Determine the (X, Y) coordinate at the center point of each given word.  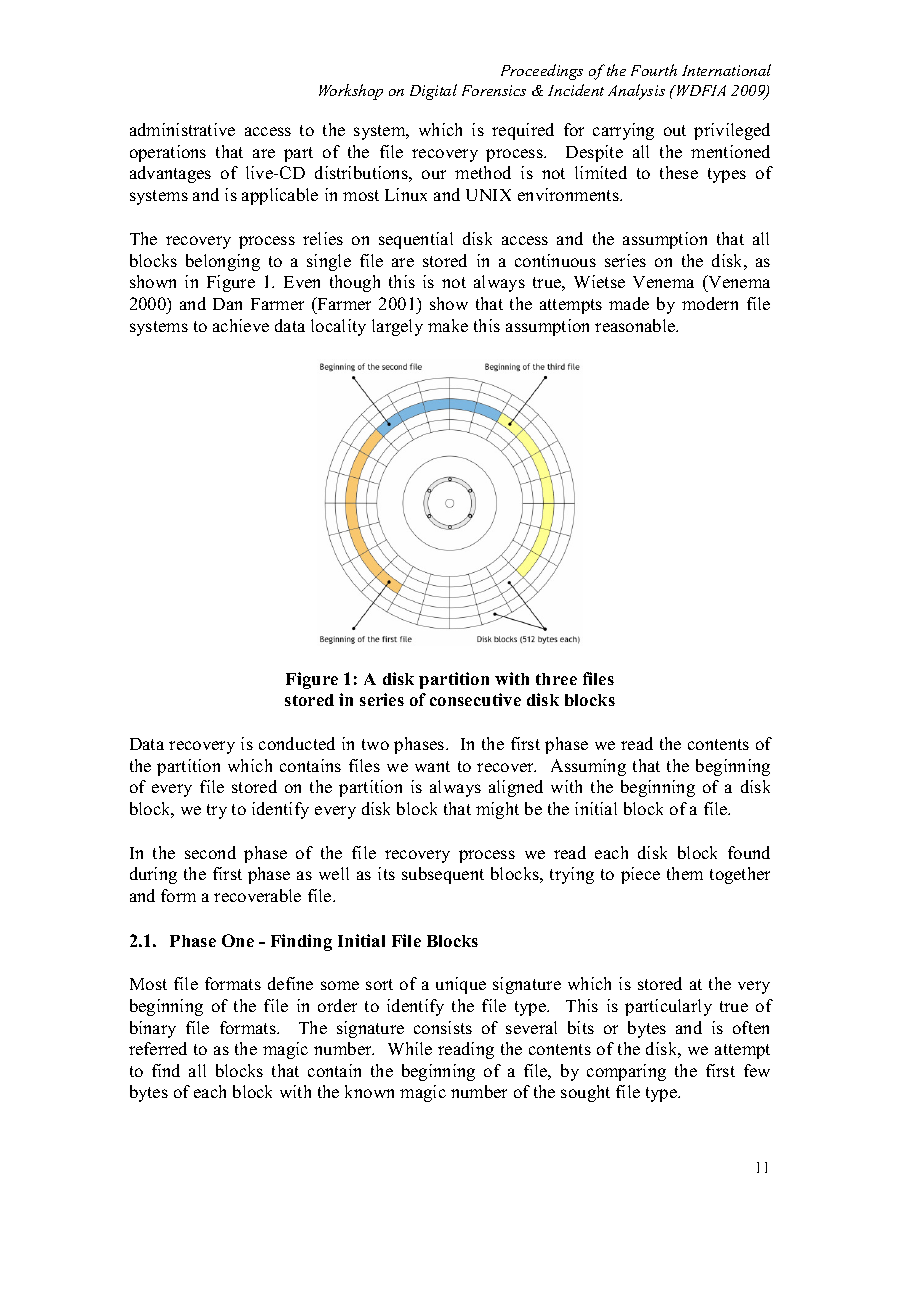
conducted (297, 743)
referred (158, 1048)
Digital (433, 92)
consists (443, 1027)
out (675, 130)
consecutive (475, 699)
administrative (182, 129)
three (556, 679)
